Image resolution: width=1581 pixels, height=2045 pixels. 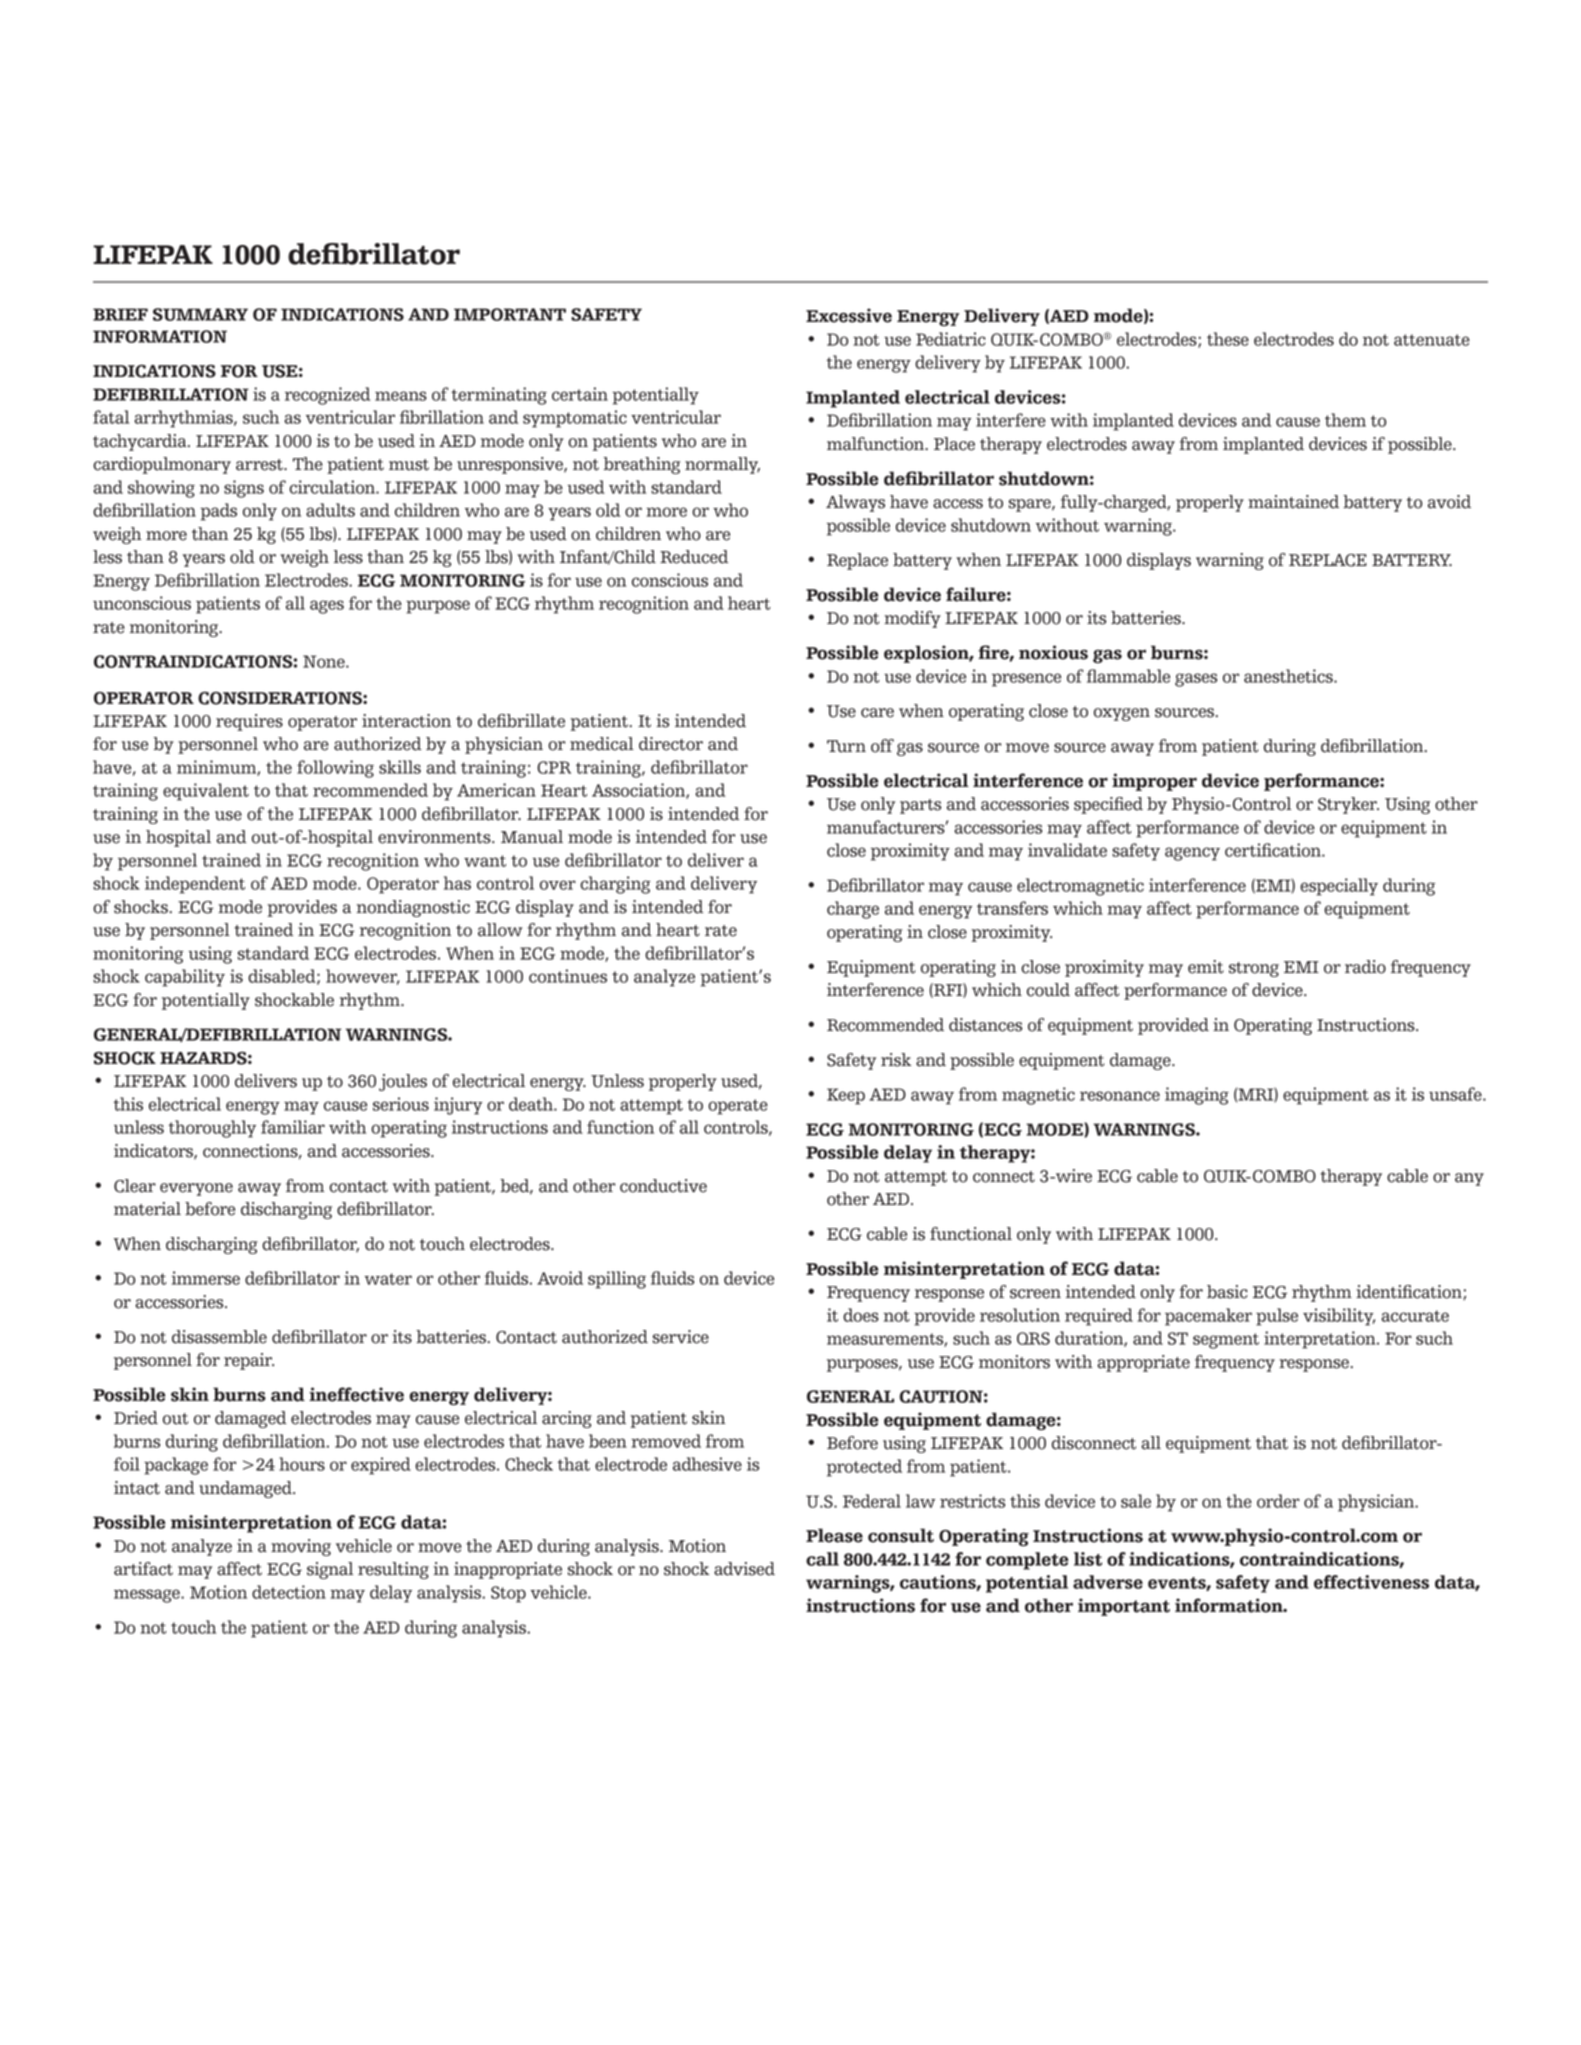 I want to click on these, so click(x=1228, y=339).
